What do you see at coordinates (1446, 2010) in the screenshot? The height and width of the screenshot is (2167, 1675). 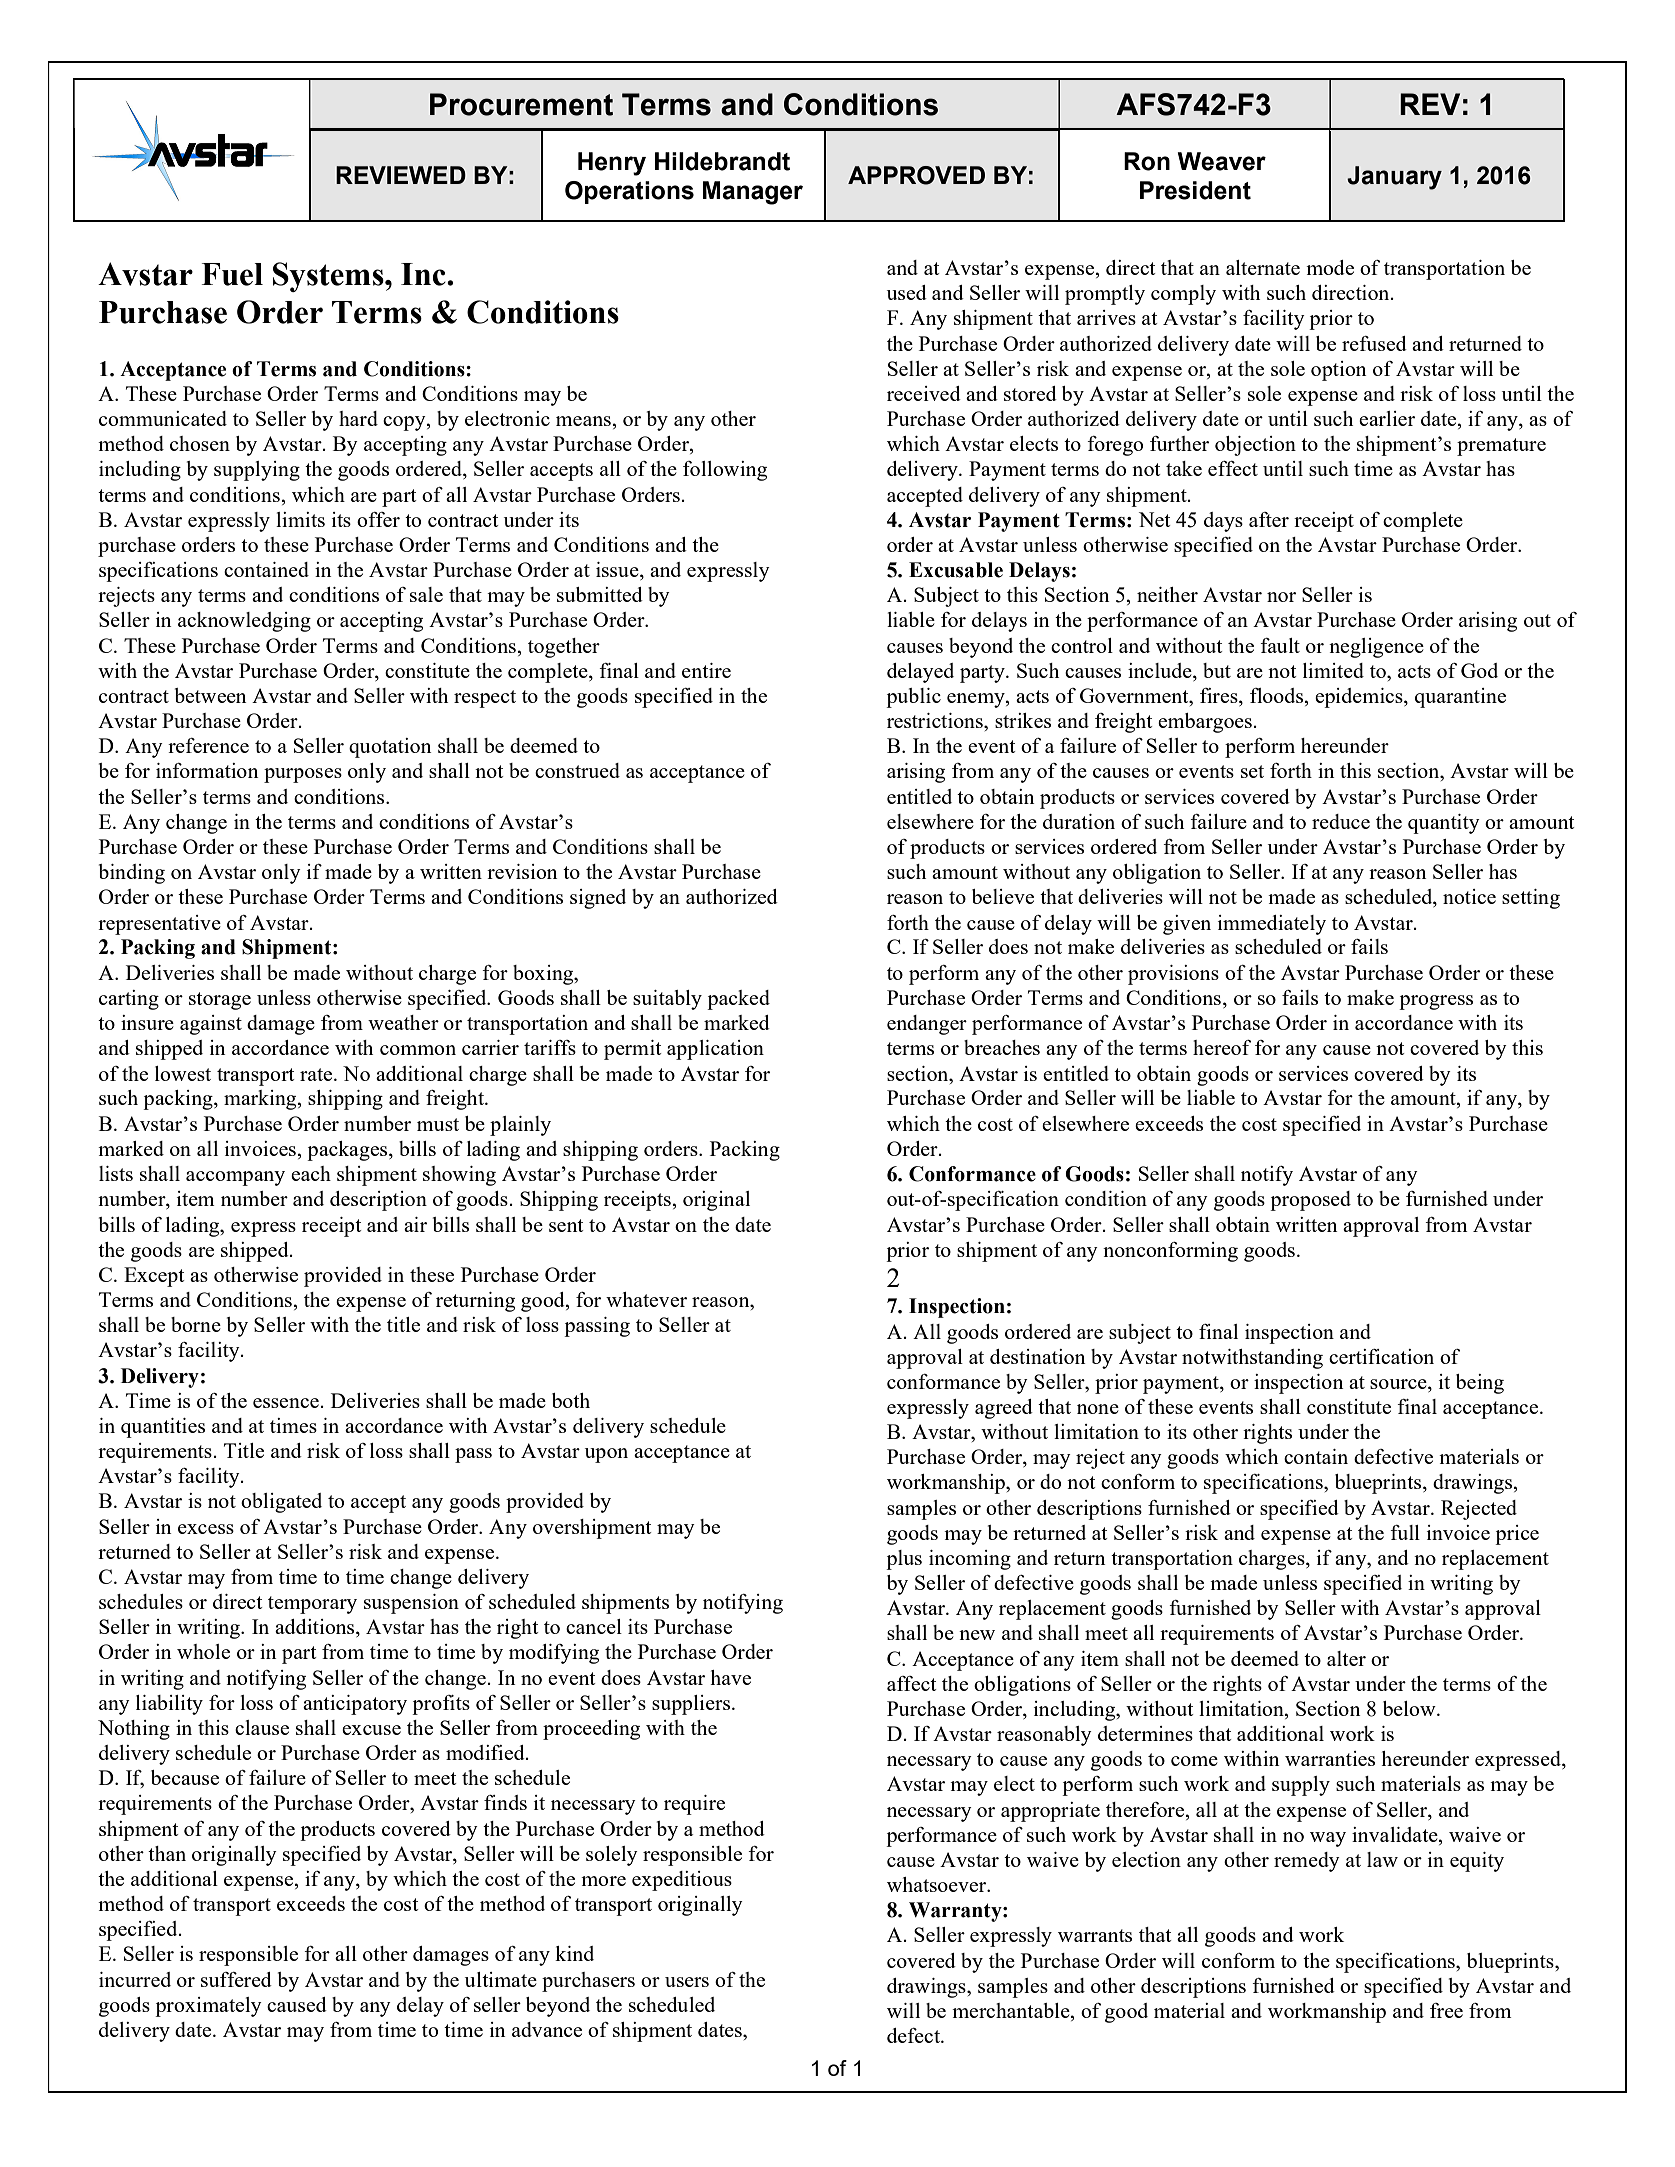 I see `free` at bounding box center [1446, 2010].
